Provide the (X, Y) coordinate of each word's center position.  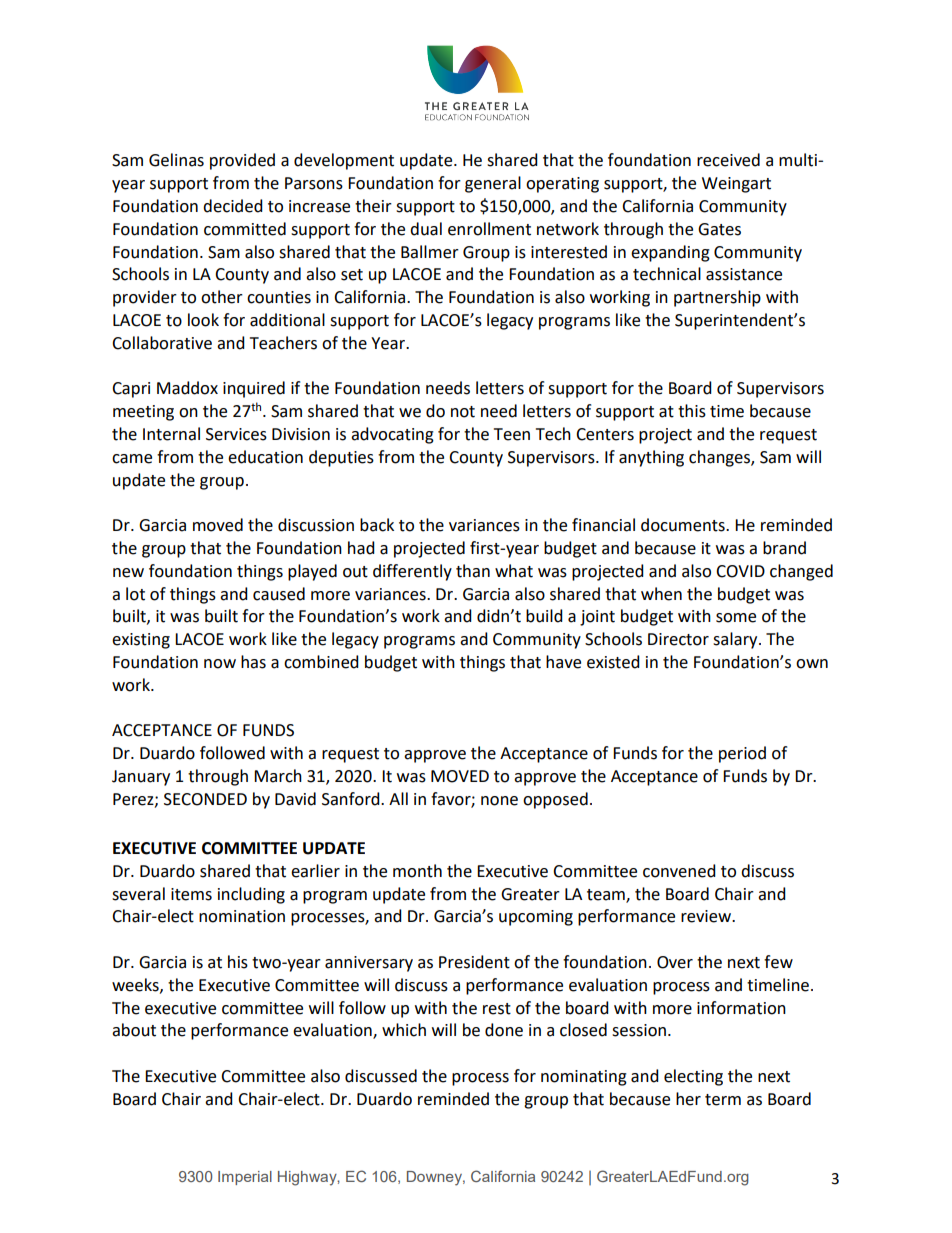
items (191, 894)
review (707, 916)
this (692, 411)
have (563, 662)
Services (236, 434)
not (463, 412)
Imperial (245, 1178)
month (417, 871)
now (220, 664)
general (493, 184)
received (728, 160)
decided (233, 206)
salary (736, 640)
